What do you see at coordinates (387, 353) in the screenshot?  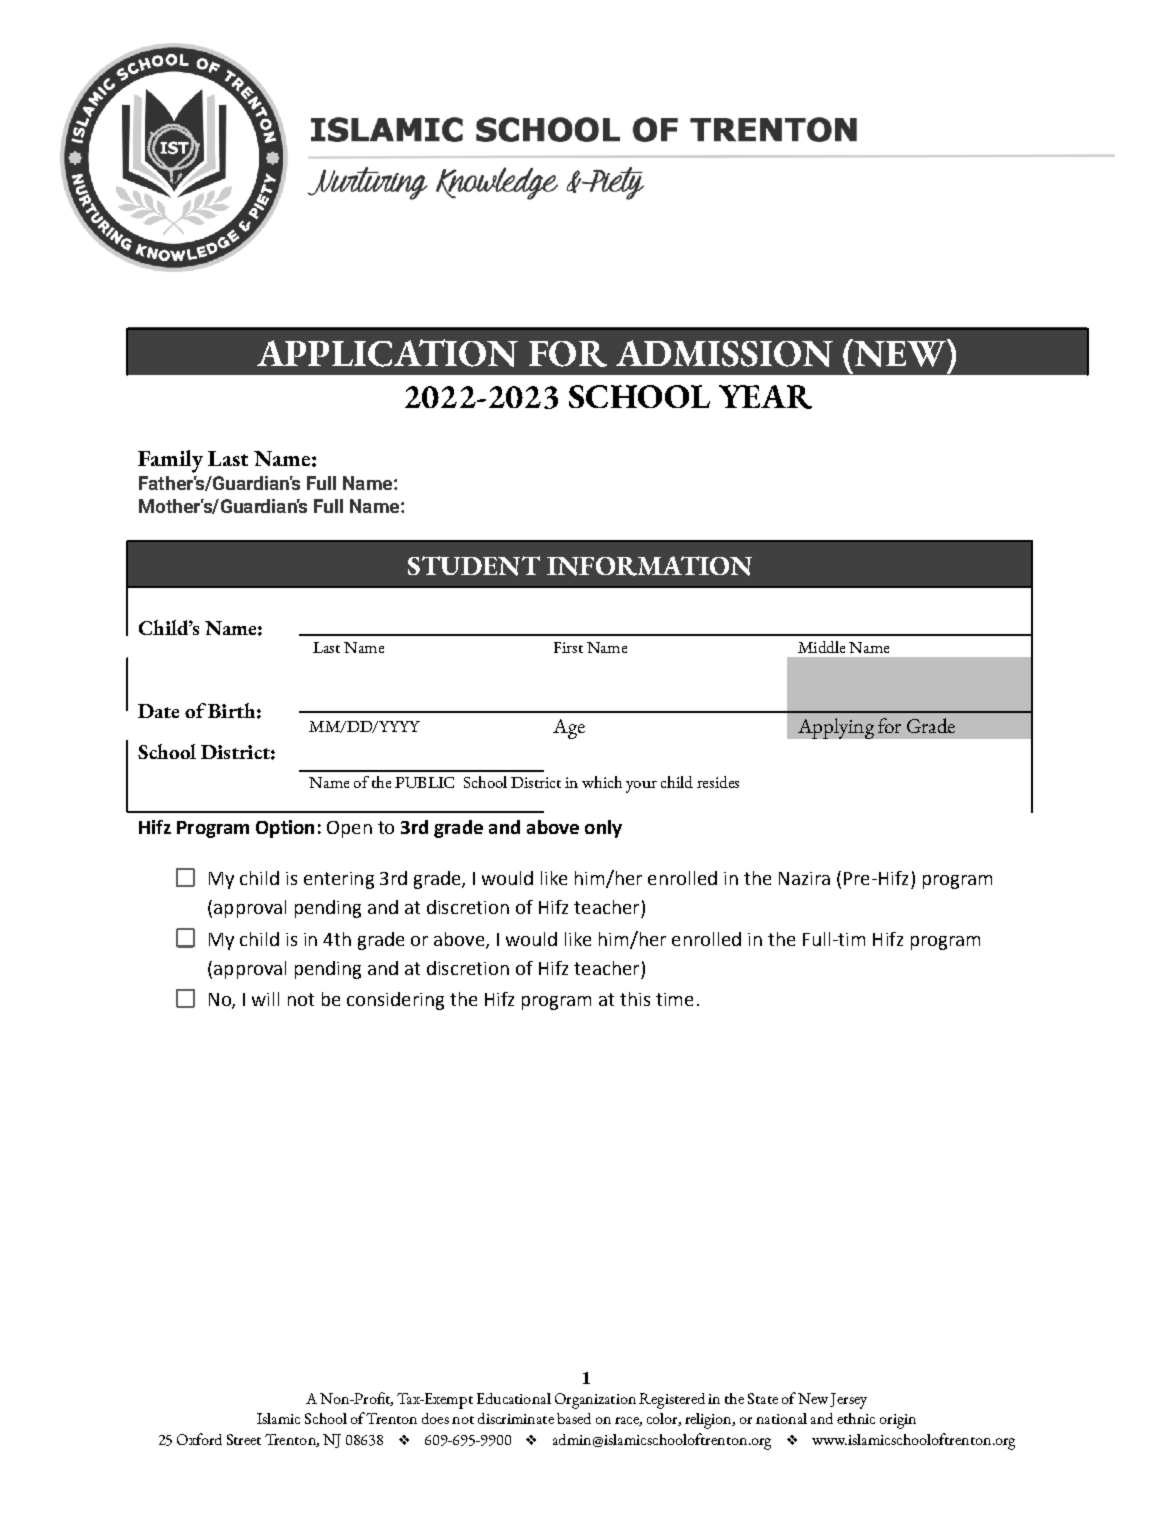 I see `APPLICATION` at bounding box center [387, 353].
